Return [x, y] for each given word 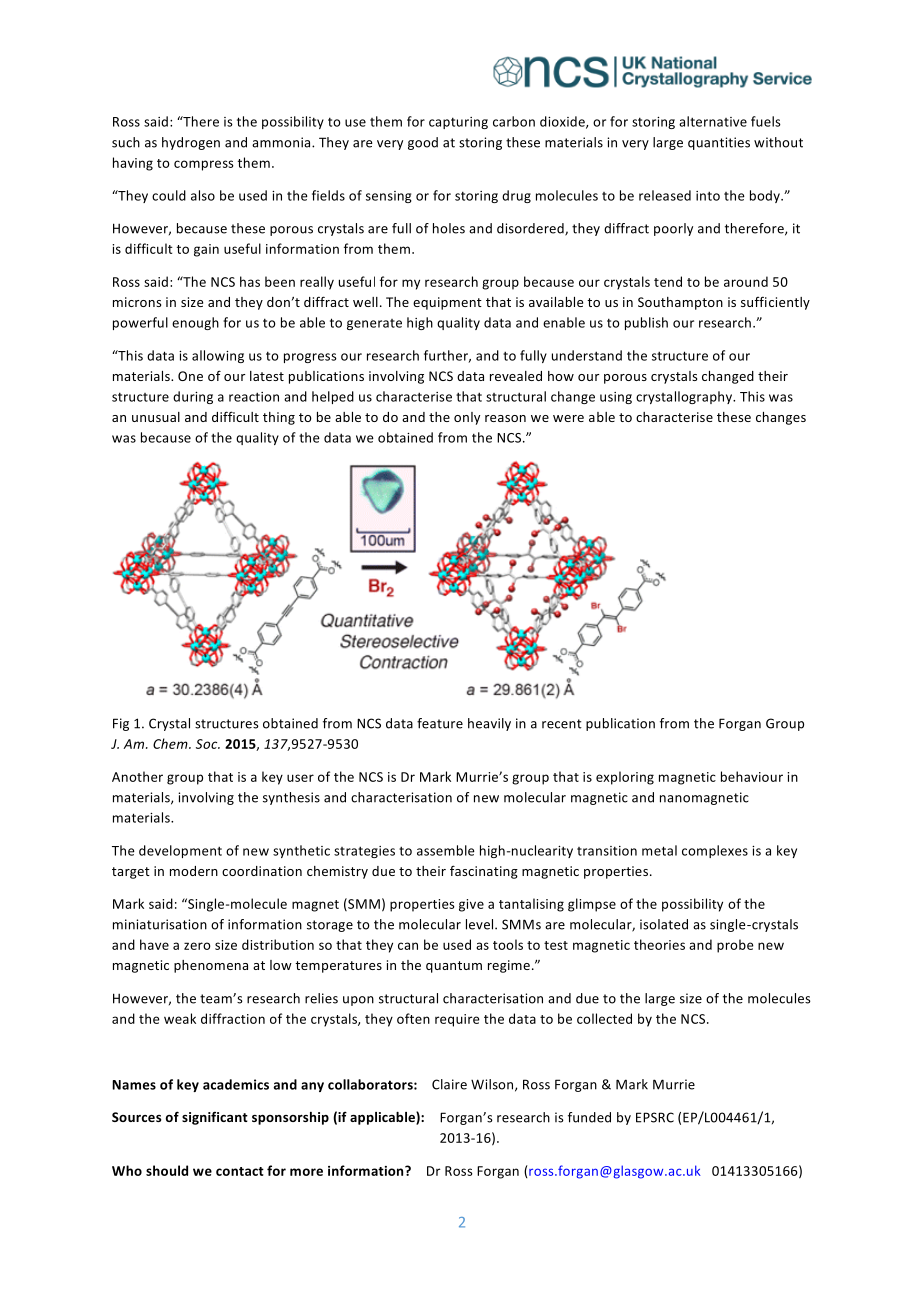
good [423, 143]
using [616, 398]
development [180, 851]
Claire [449, 1084]
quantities [719, 143]
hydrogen [191, 143]
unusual [156, 417]
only [467, 418]
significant [215, 1118]
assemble [446, 850]
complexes [715, 851]
